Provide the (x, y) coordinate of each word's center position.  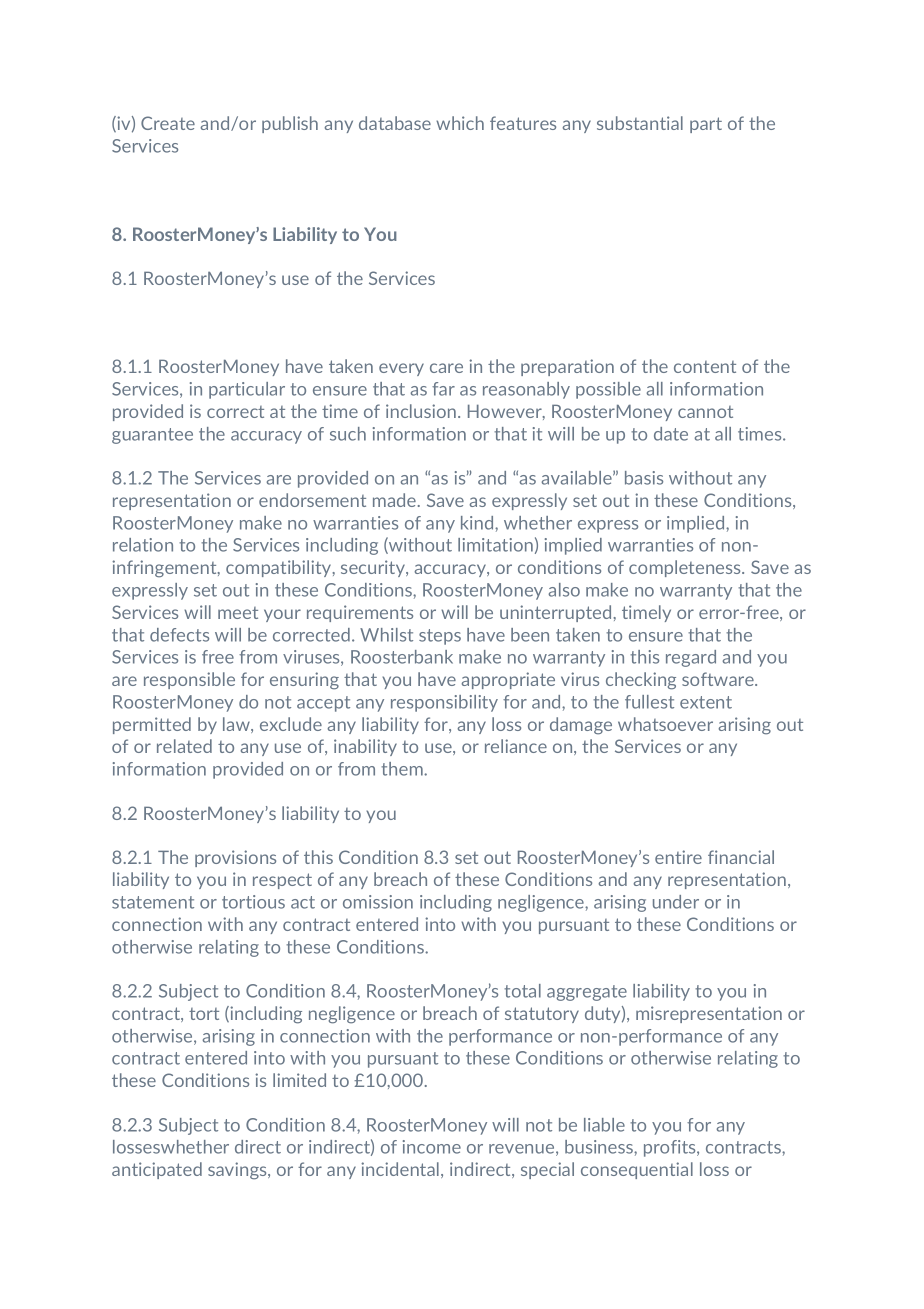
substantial (640, 123)
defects (179, 635)
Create (168, 123)
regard (691, 658)
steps (440, 637)
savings (238, 1171)
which (460, 123)
